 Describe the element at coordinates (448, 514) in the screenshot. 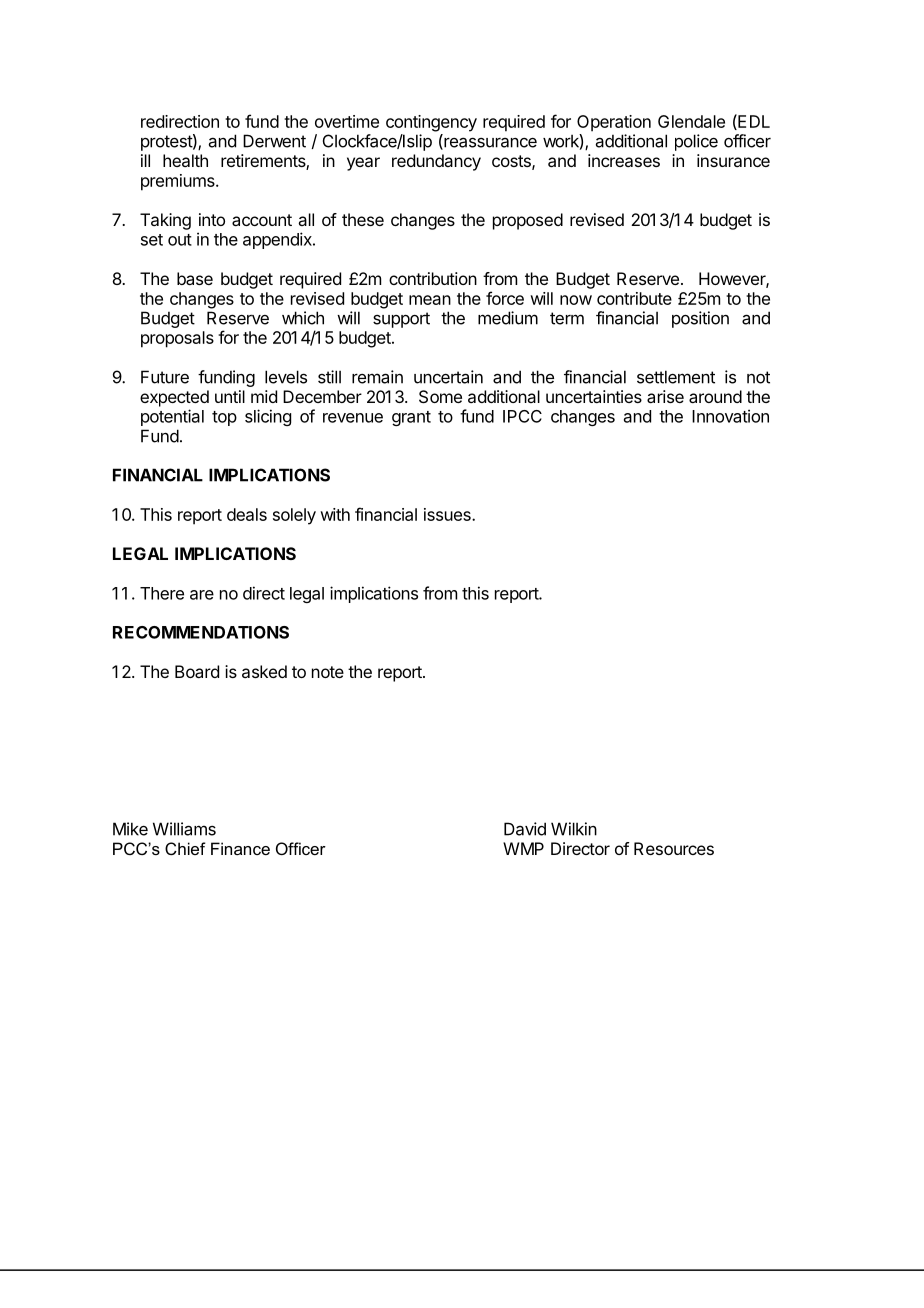

I see `issues` at that location.
